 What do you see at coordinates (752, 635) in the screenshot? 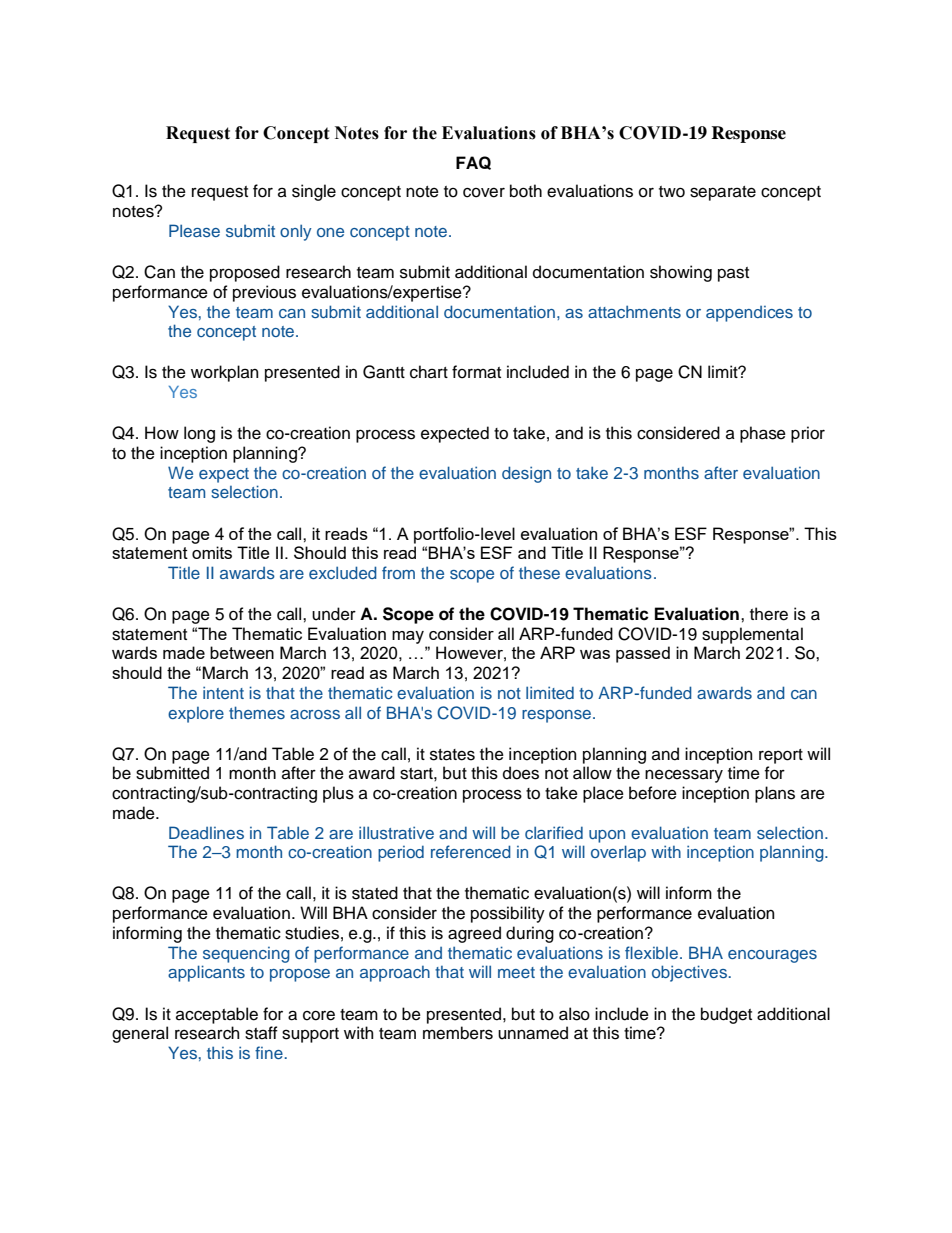
I see `supplemental` at bounding box center [752, 635].
